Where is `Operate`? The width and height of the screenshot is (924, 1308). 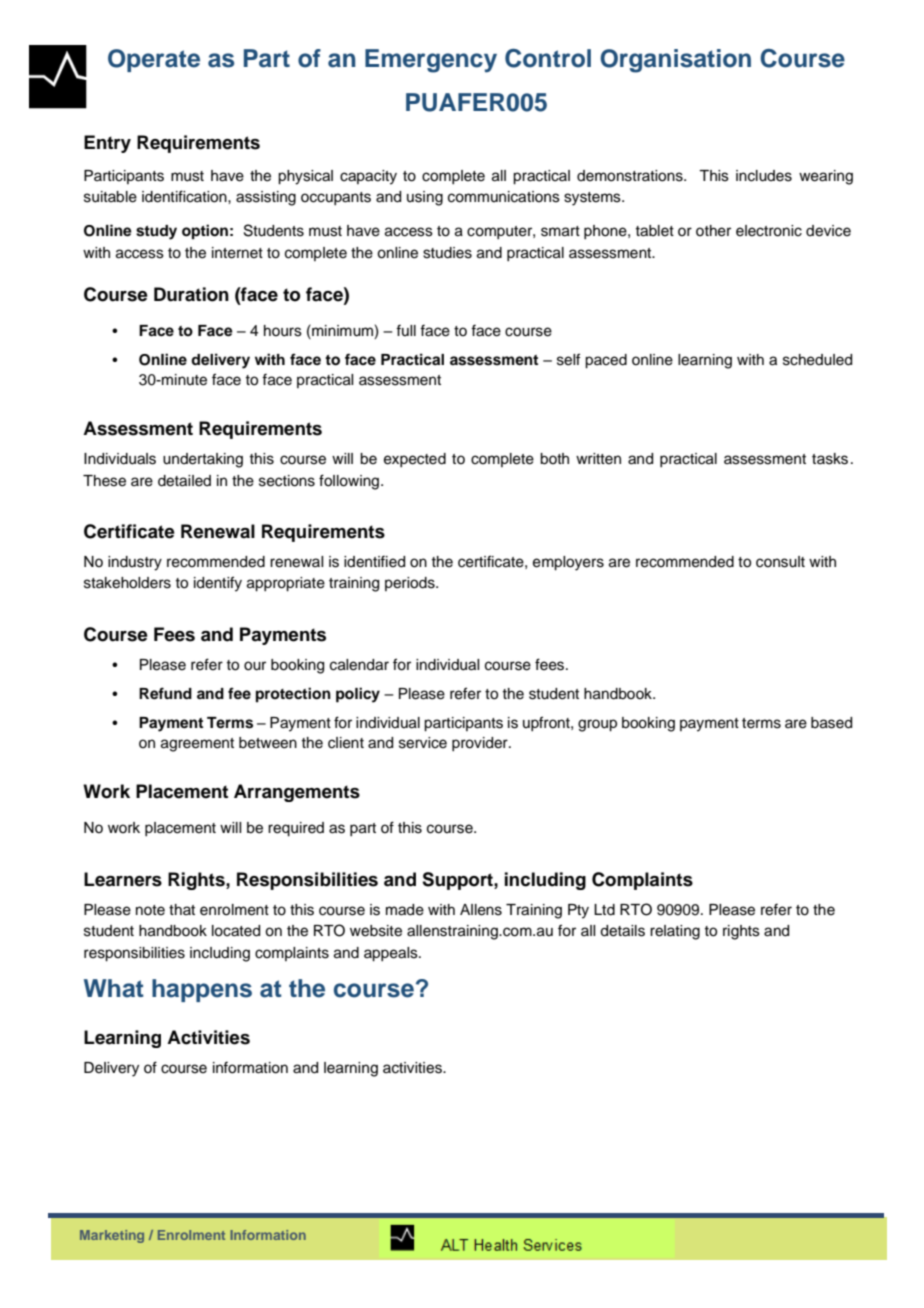
Operate is located at coordinates (154, 60).
